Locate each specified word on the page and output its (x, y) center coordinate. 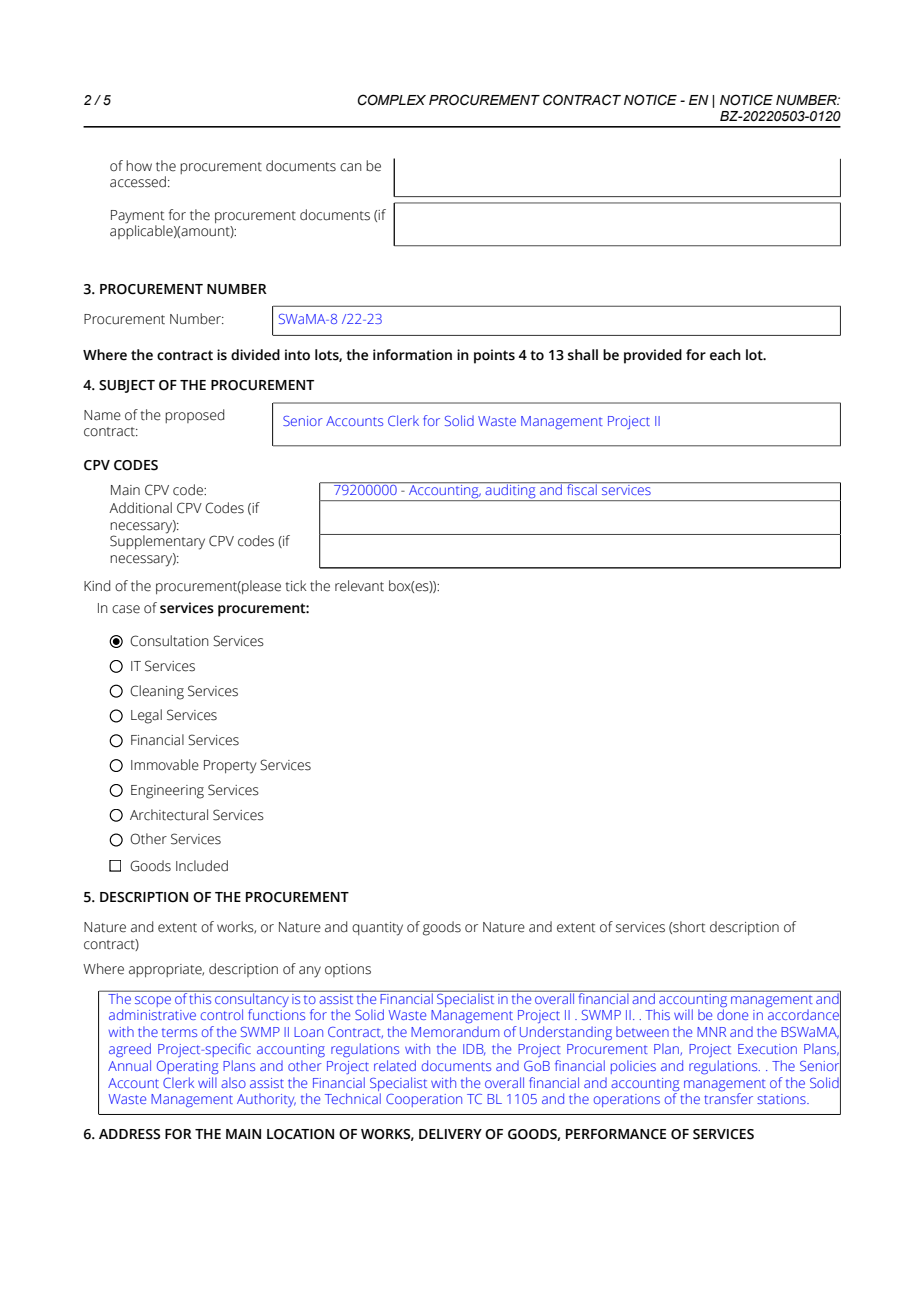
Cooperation (424, 1100)
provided (653, 356)
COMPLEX (392, 100)
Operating (187, 1068)
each (725, 355)
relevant (359, 586)
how (139, 165)
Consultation (169, 641)
